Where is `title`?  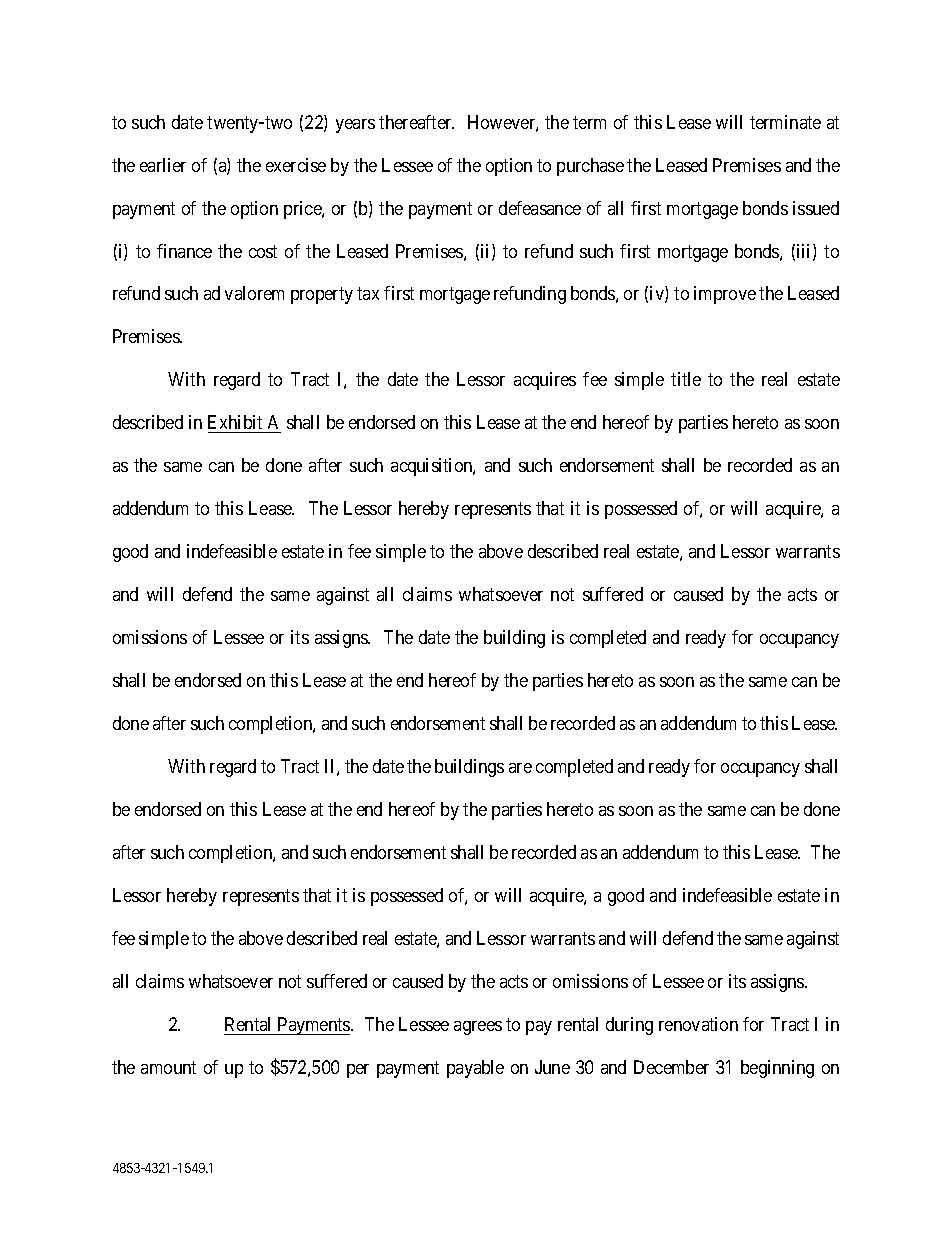
title is located at coordinates (686, 379).
